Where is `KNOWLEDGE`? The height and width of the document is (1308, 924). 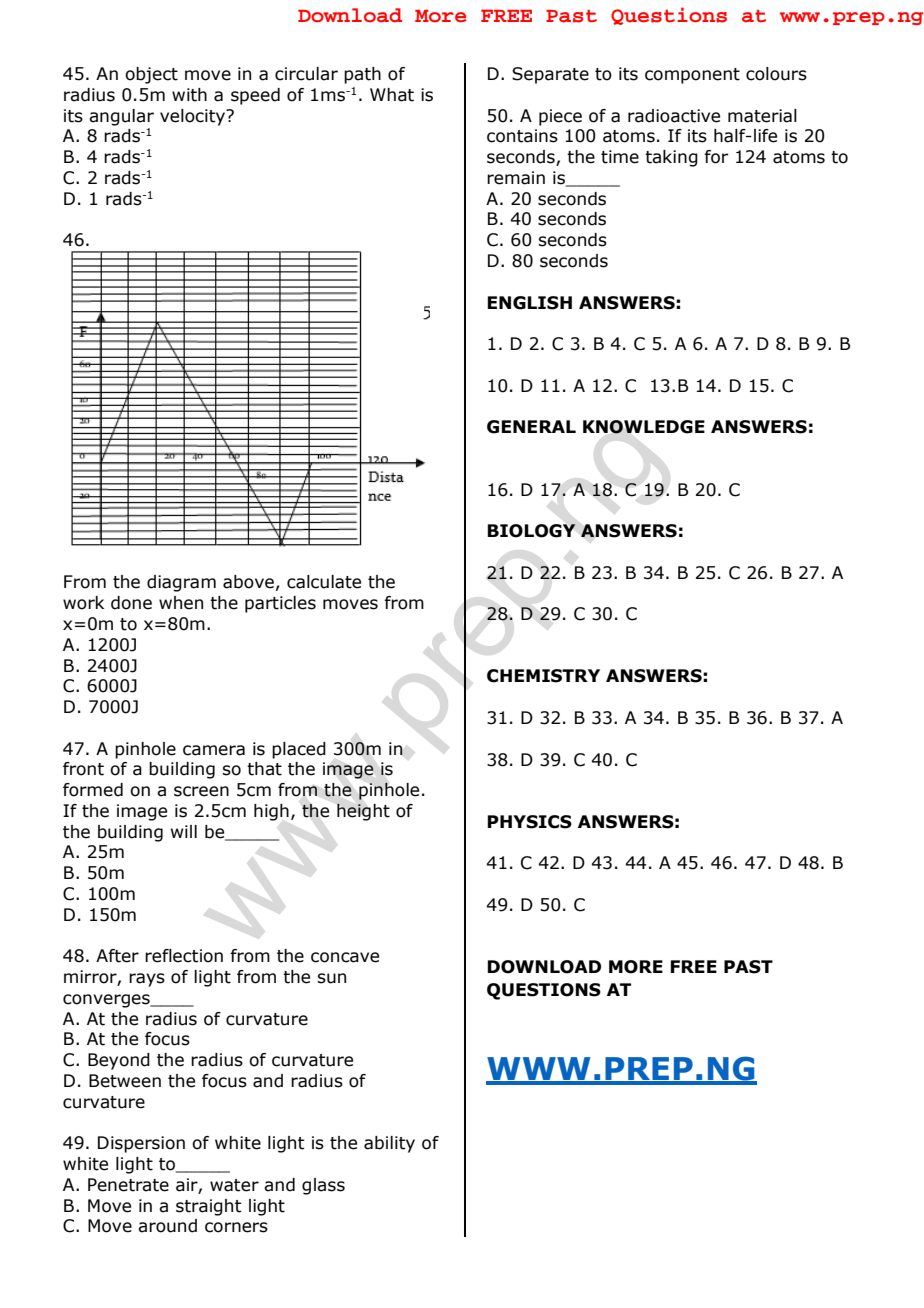 KNOWLEDGE is located at coordinates (644, 427).
